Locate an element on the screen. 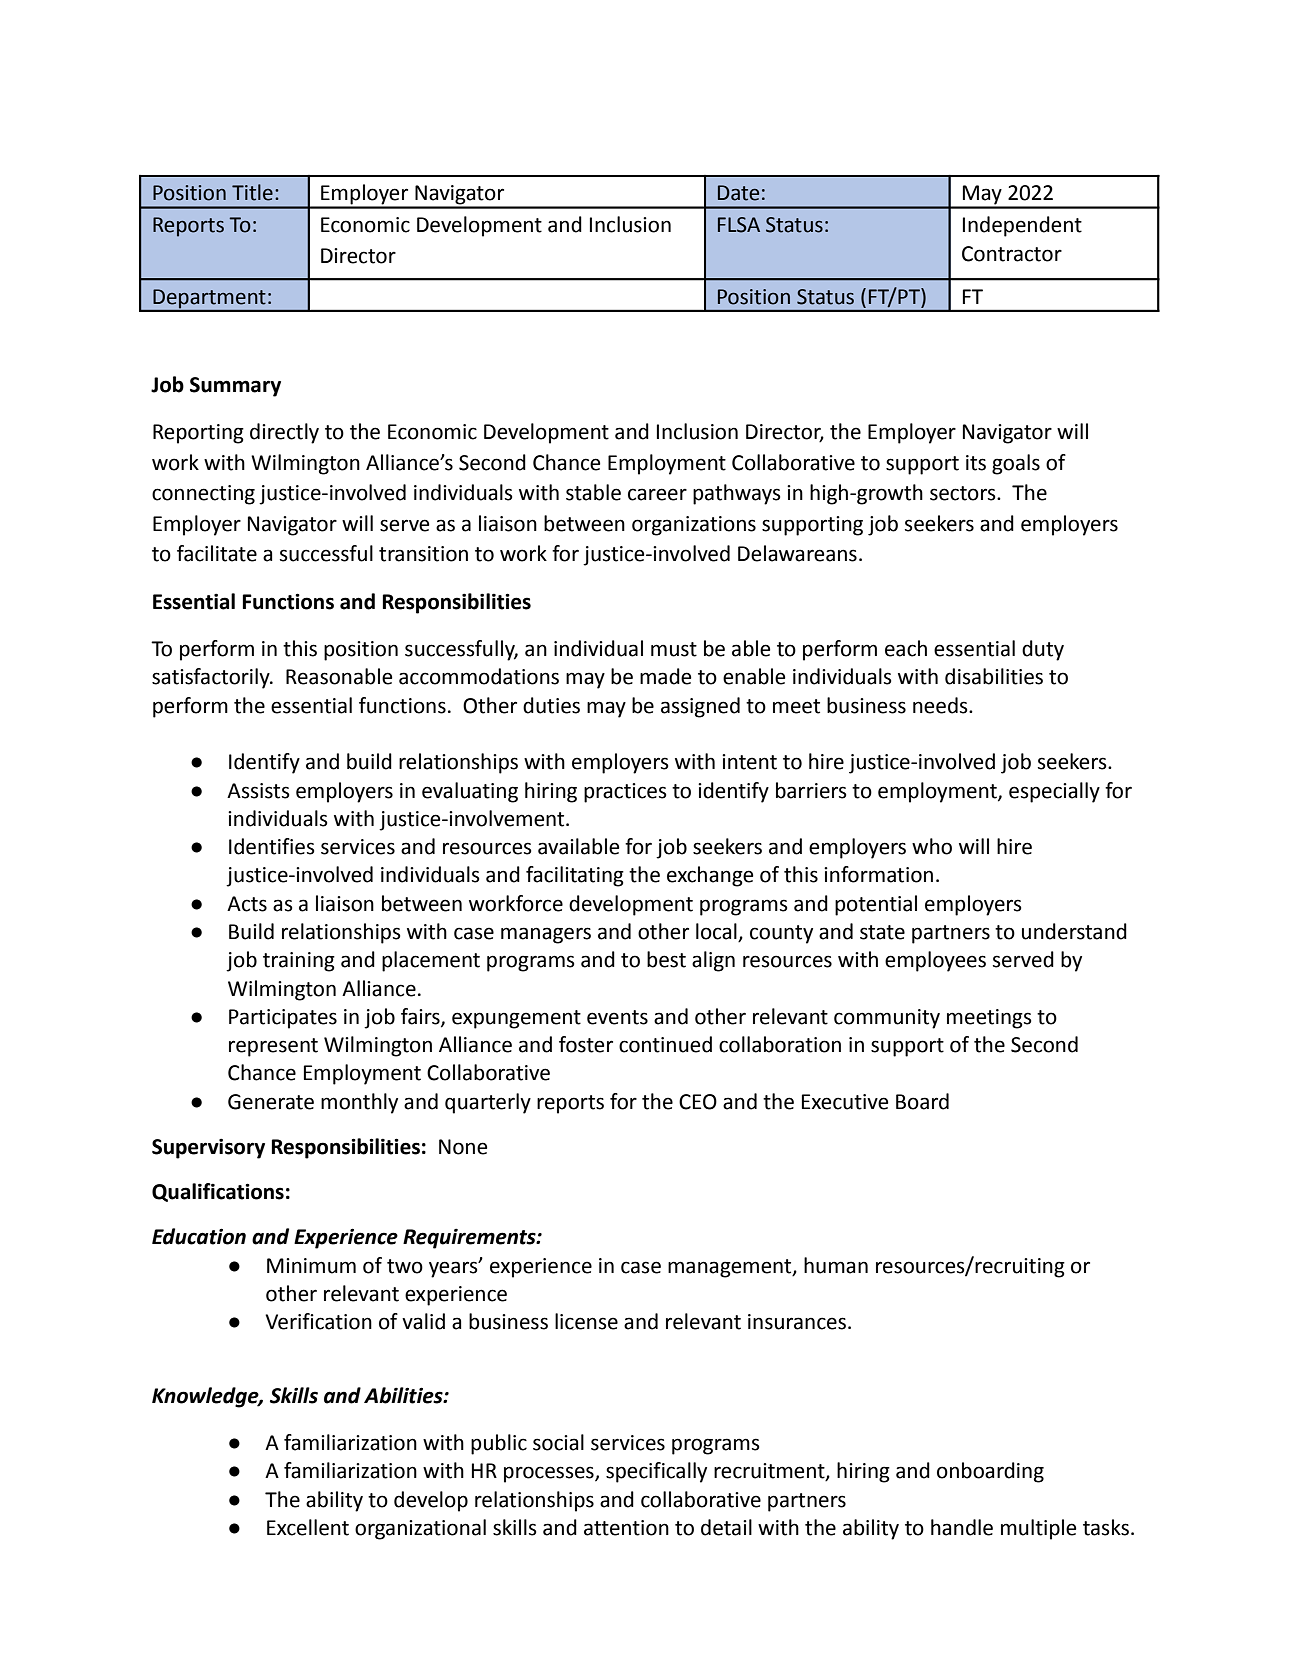  directly is located at coordinates (284, 433).
